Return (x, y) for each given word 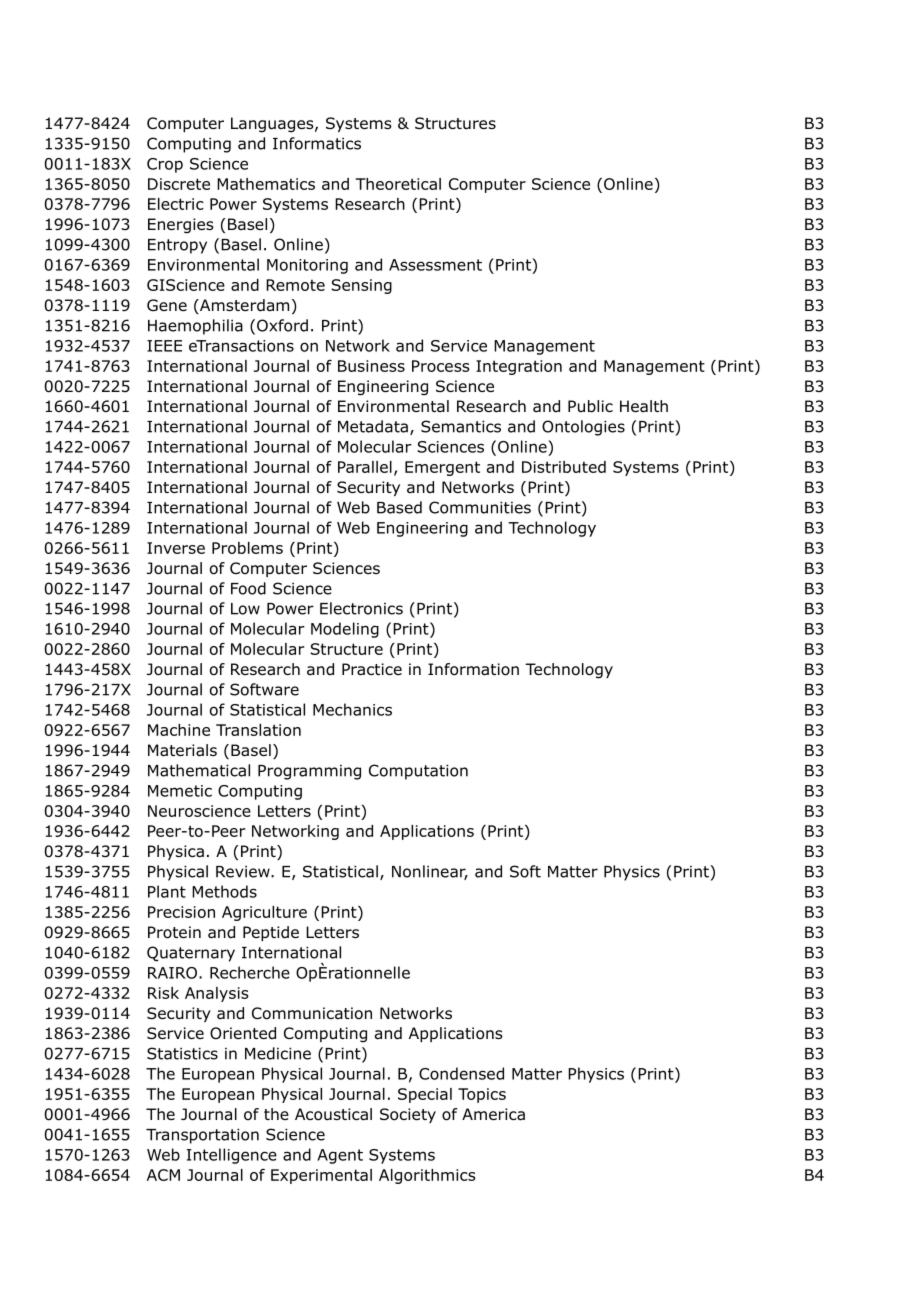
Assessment (435, 265)
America (493, 1114)
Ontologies (583, 428)
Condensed (461, 1073)
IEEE (164, 346)
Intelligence (232, 1156)
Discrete (179, 184)
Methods (224, 891)
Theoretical (398, 184)
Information (473, 669)
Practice (372, 669)
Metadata (373, 426)
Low (245, 609)
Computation (418, 772)
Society (408, 1115)
